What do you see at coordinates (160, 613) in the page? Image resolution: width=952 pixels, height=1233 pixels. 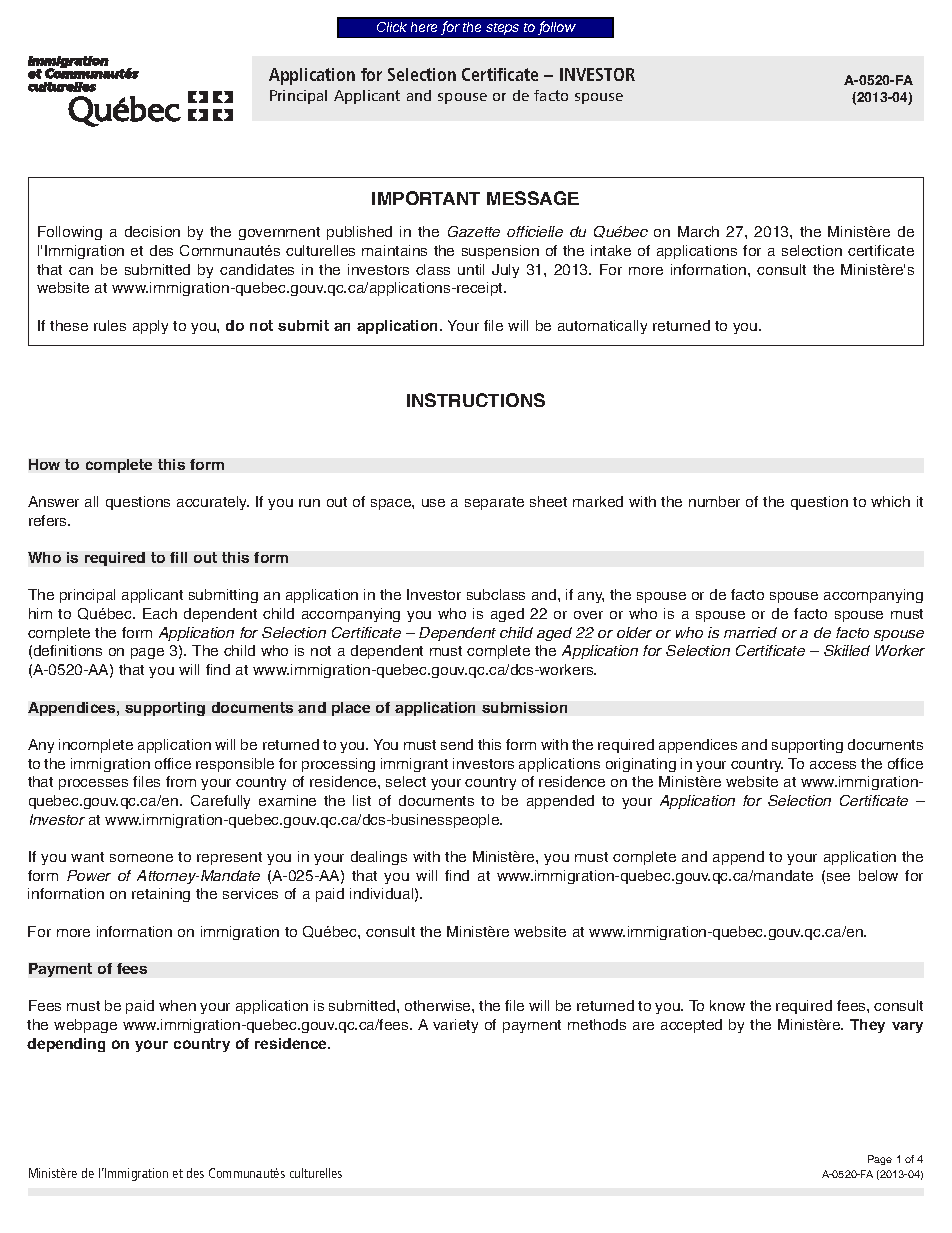 I see `Each` at bounding box center [160, 613].
